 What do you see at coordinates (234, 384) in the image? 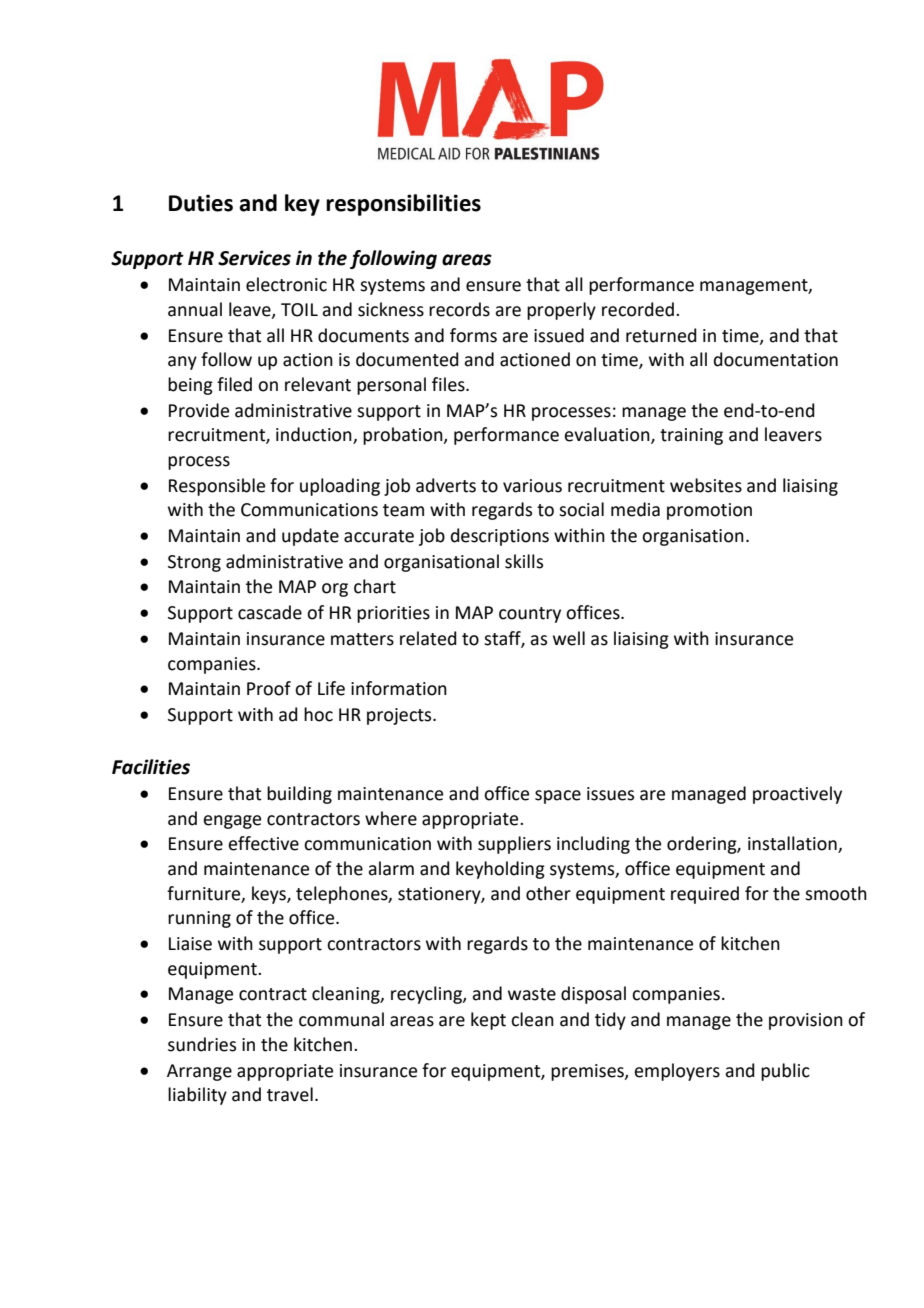
I see `filed` at bounding box center [234, 384].
